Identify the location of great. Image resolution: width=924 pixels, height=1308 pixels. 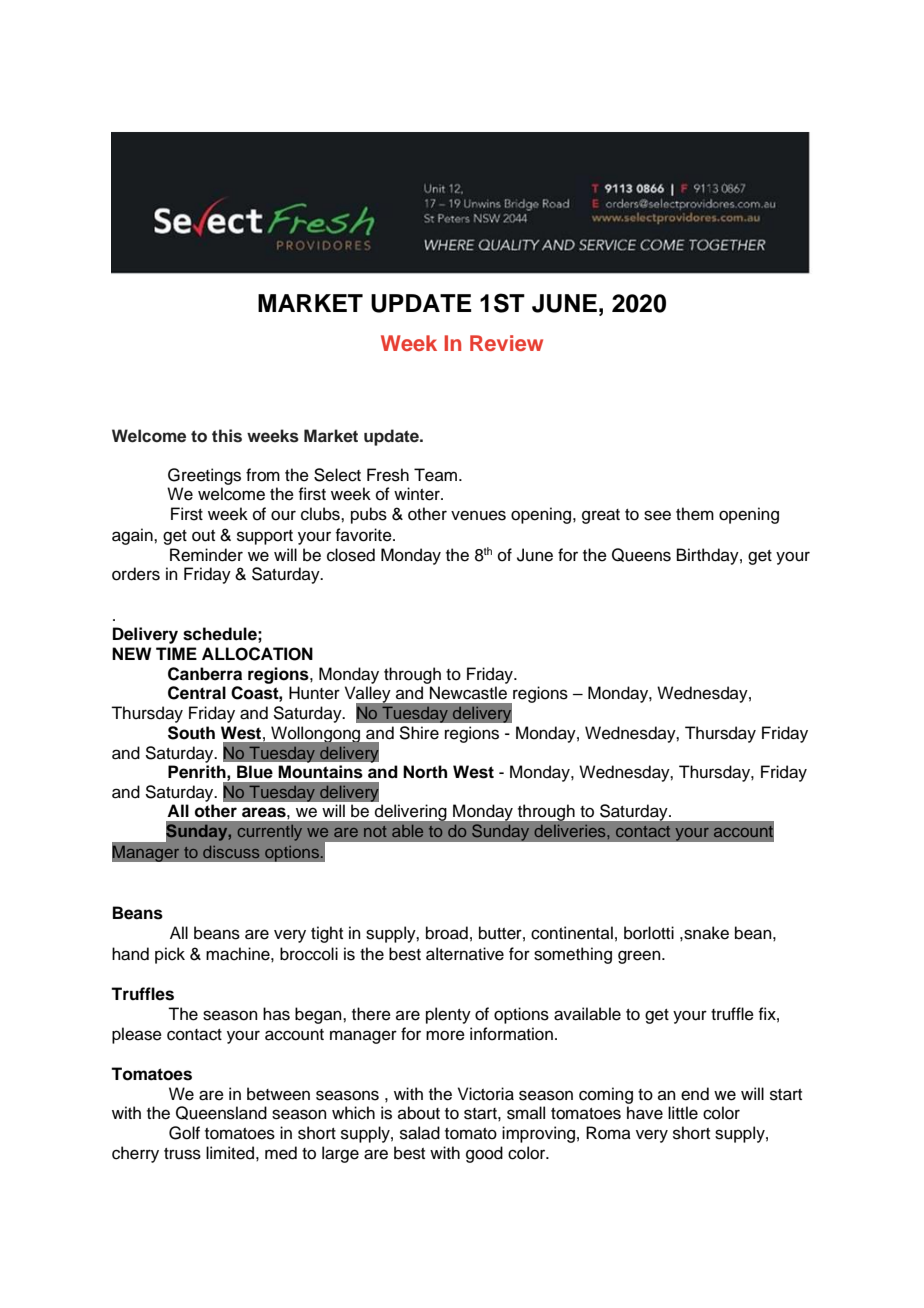
(601, 516).
